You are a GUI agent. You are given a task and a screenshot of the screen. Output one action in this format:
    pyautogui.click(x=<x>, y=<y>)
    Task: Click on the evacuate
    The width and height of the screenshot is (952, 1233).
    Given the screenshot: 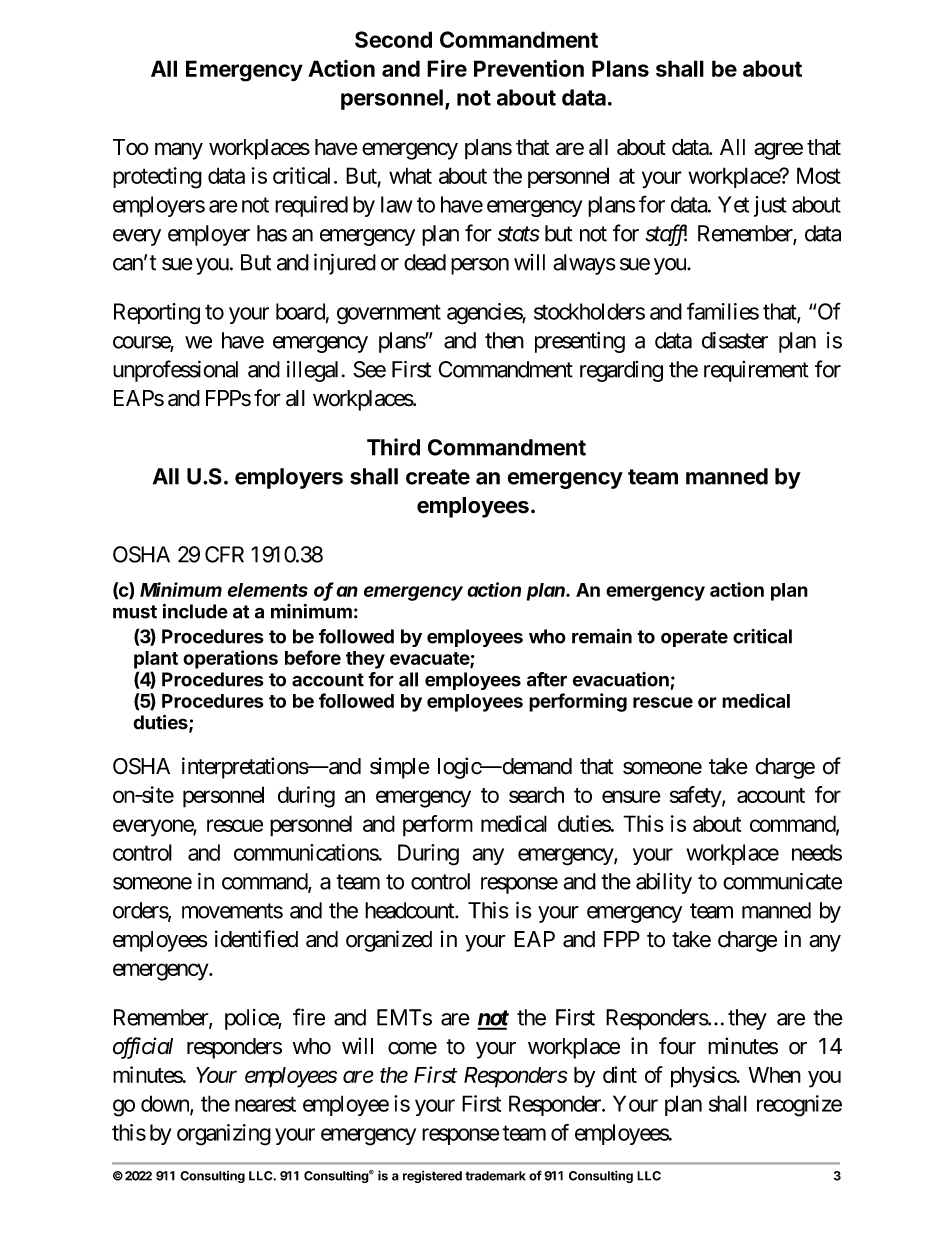 What is the action you would take?
    pyautogui.click(x=430, y=659)
